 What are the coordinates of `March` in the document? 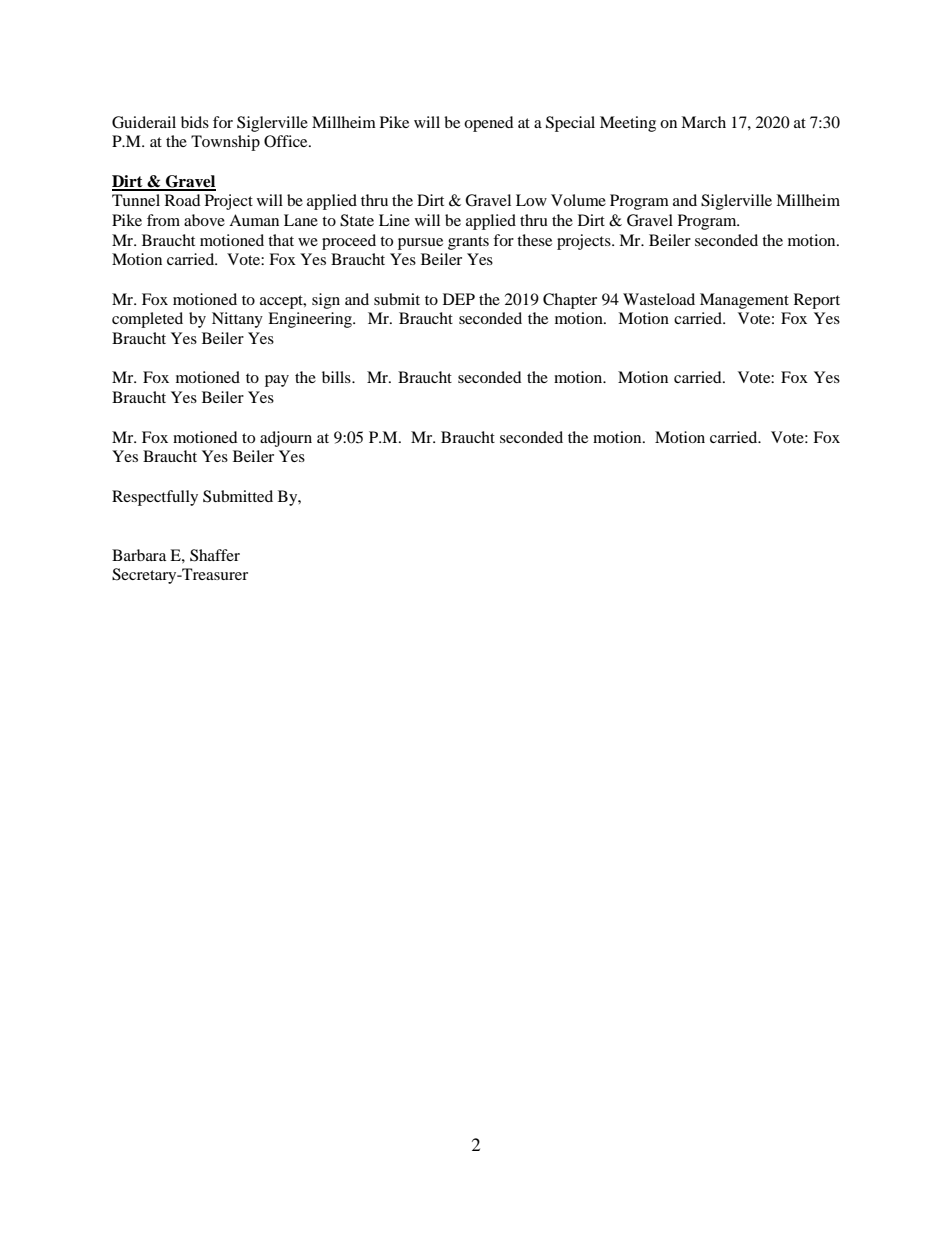 It's located at (703, 122).
